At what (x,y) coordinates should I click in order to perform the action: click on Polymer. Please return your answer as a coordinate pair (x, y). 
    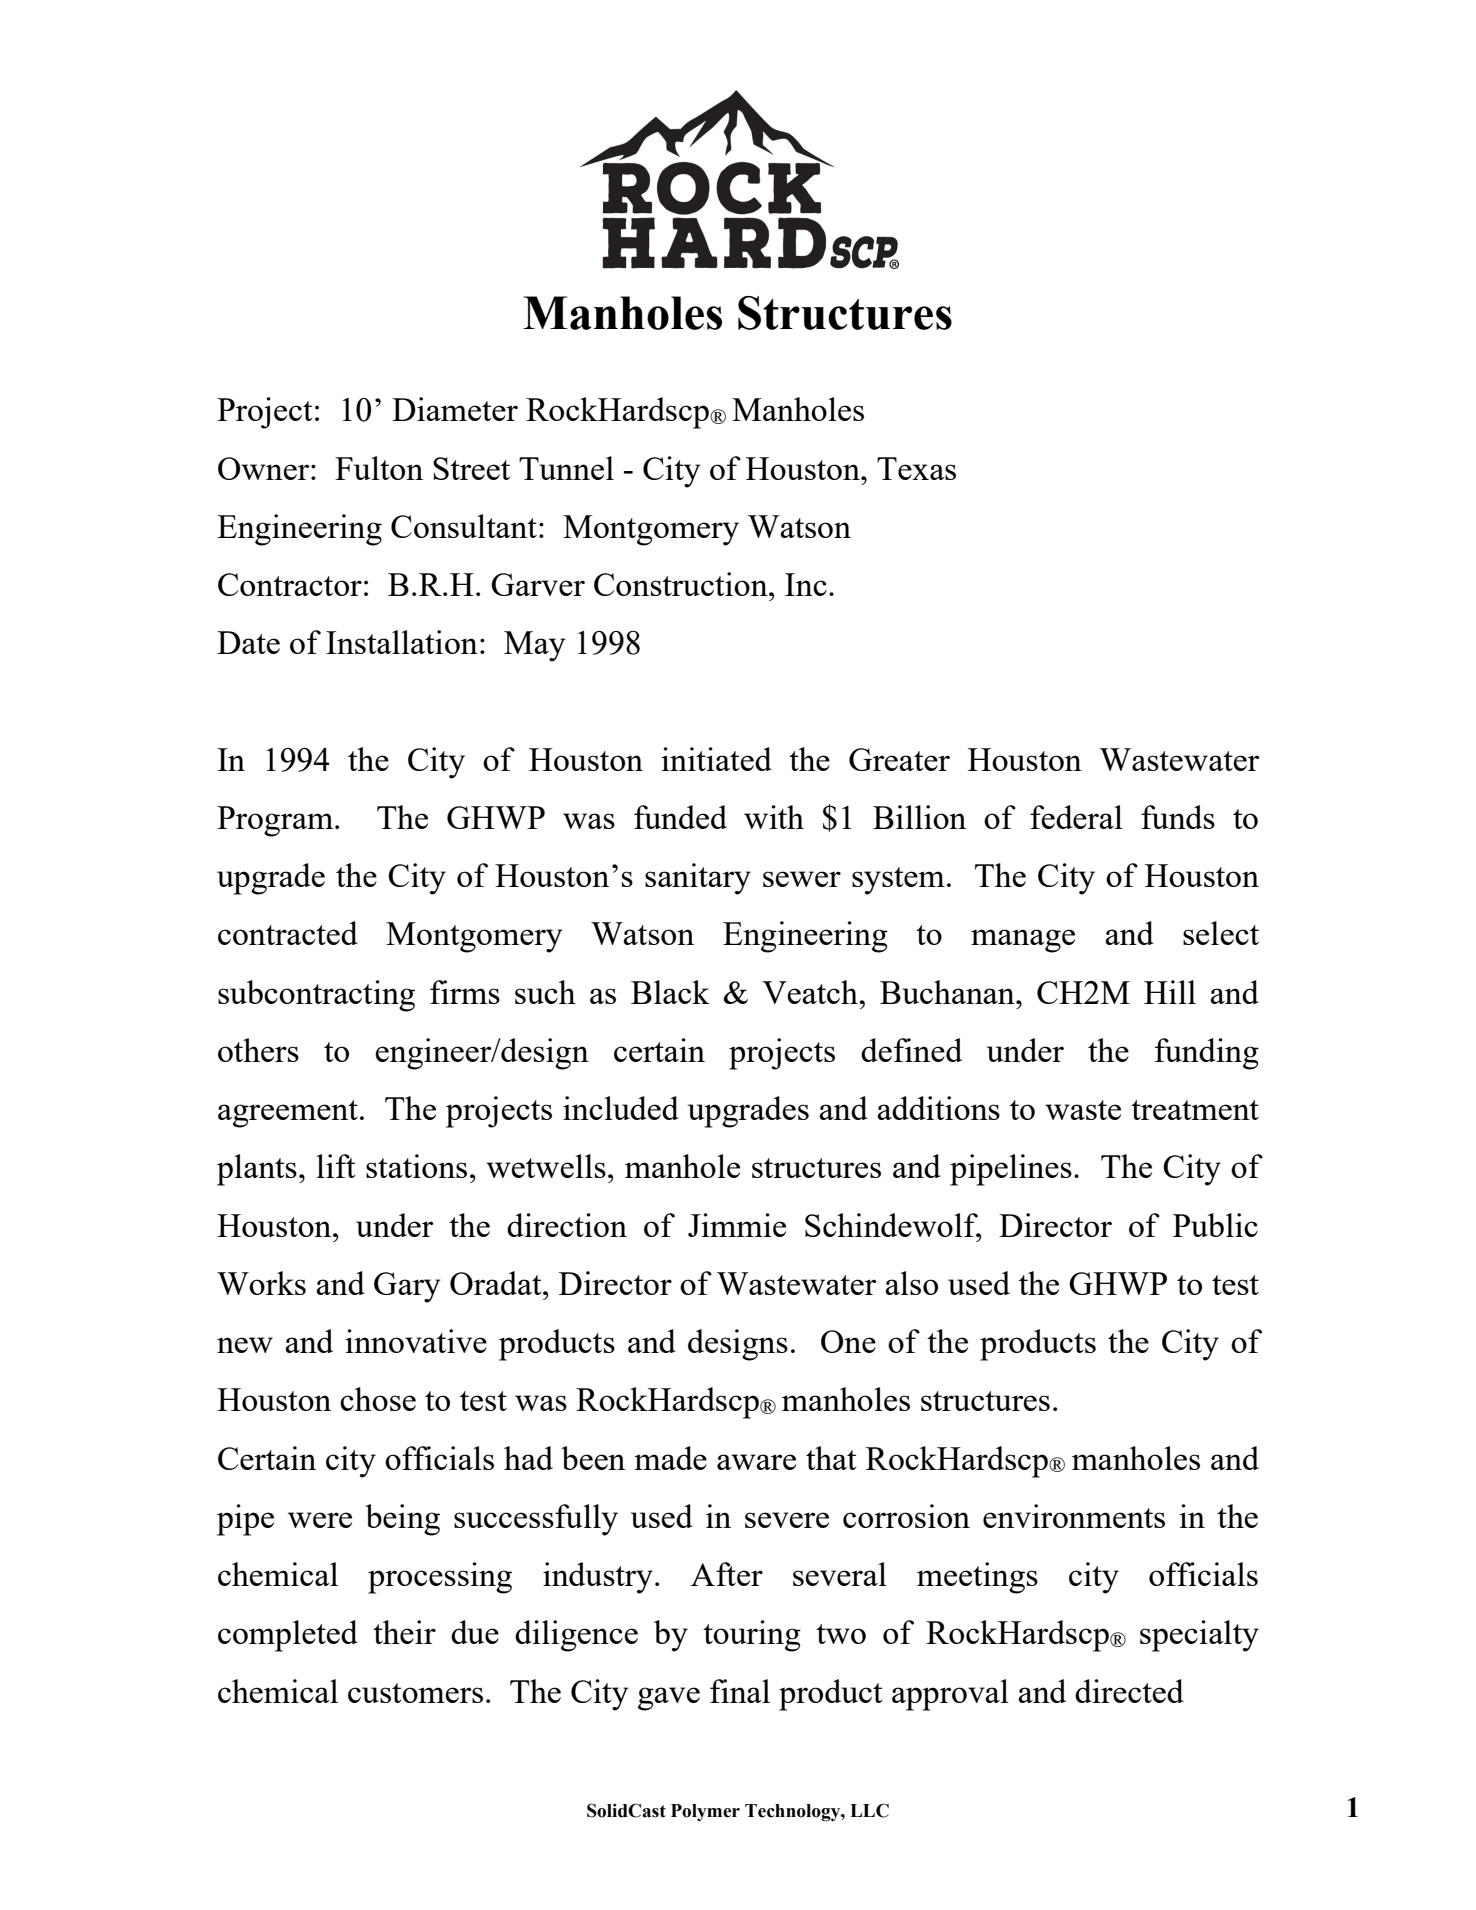
    Looking at the image, I should click on (705, 1812).
